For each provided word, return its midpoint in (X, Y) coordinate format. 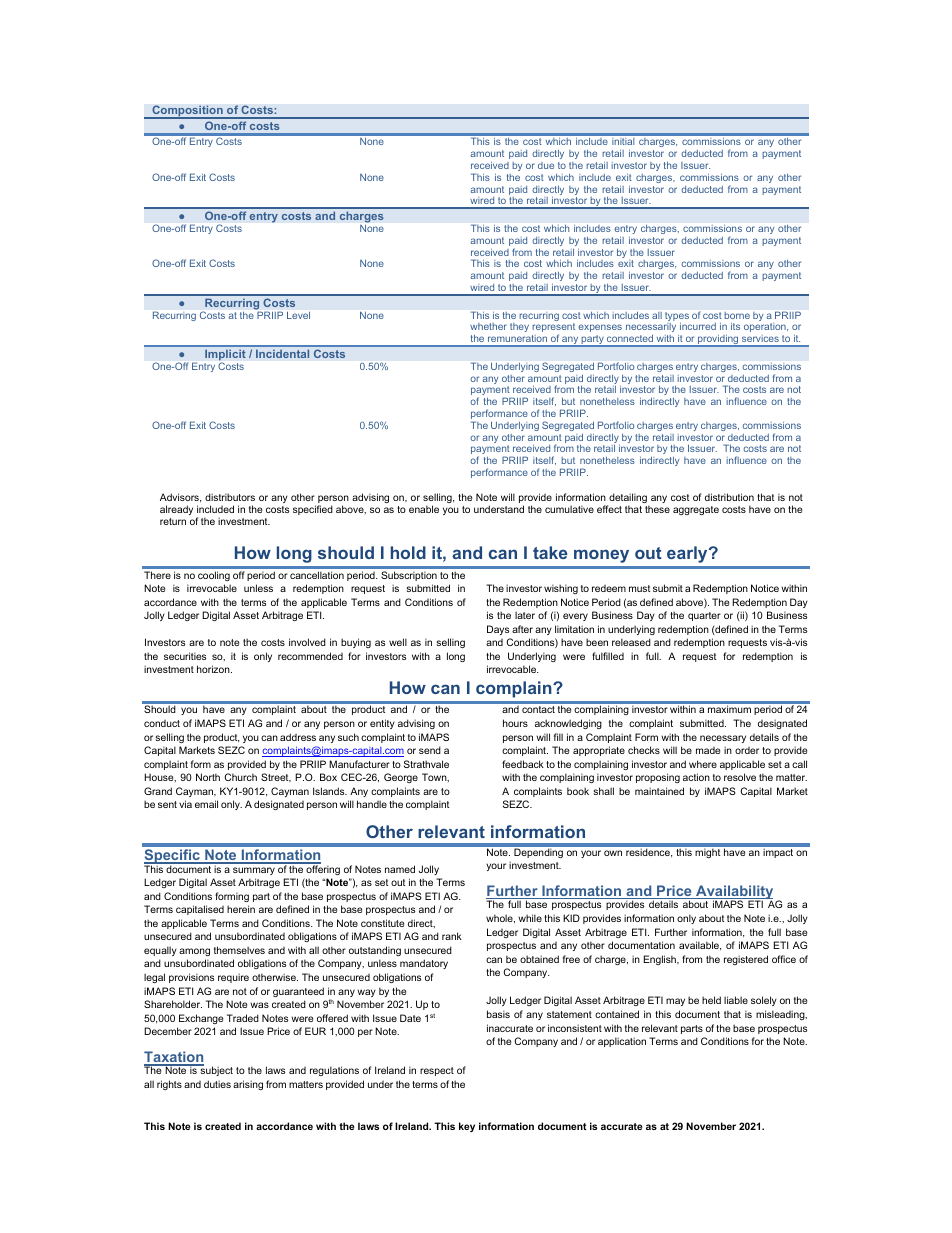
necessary (723, 739)
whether (488, 326)
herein (241, 909)
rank (452, 936)
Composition (187, 112)
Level (298, 315)
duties (217, 1084)
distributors (230, 497)
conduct (162, 723)
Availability (733, 893)
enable (424, 509)
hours (515, 723)
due (546, 165)
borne (737, 315)
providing (718, 341)
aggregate (696, 510)
